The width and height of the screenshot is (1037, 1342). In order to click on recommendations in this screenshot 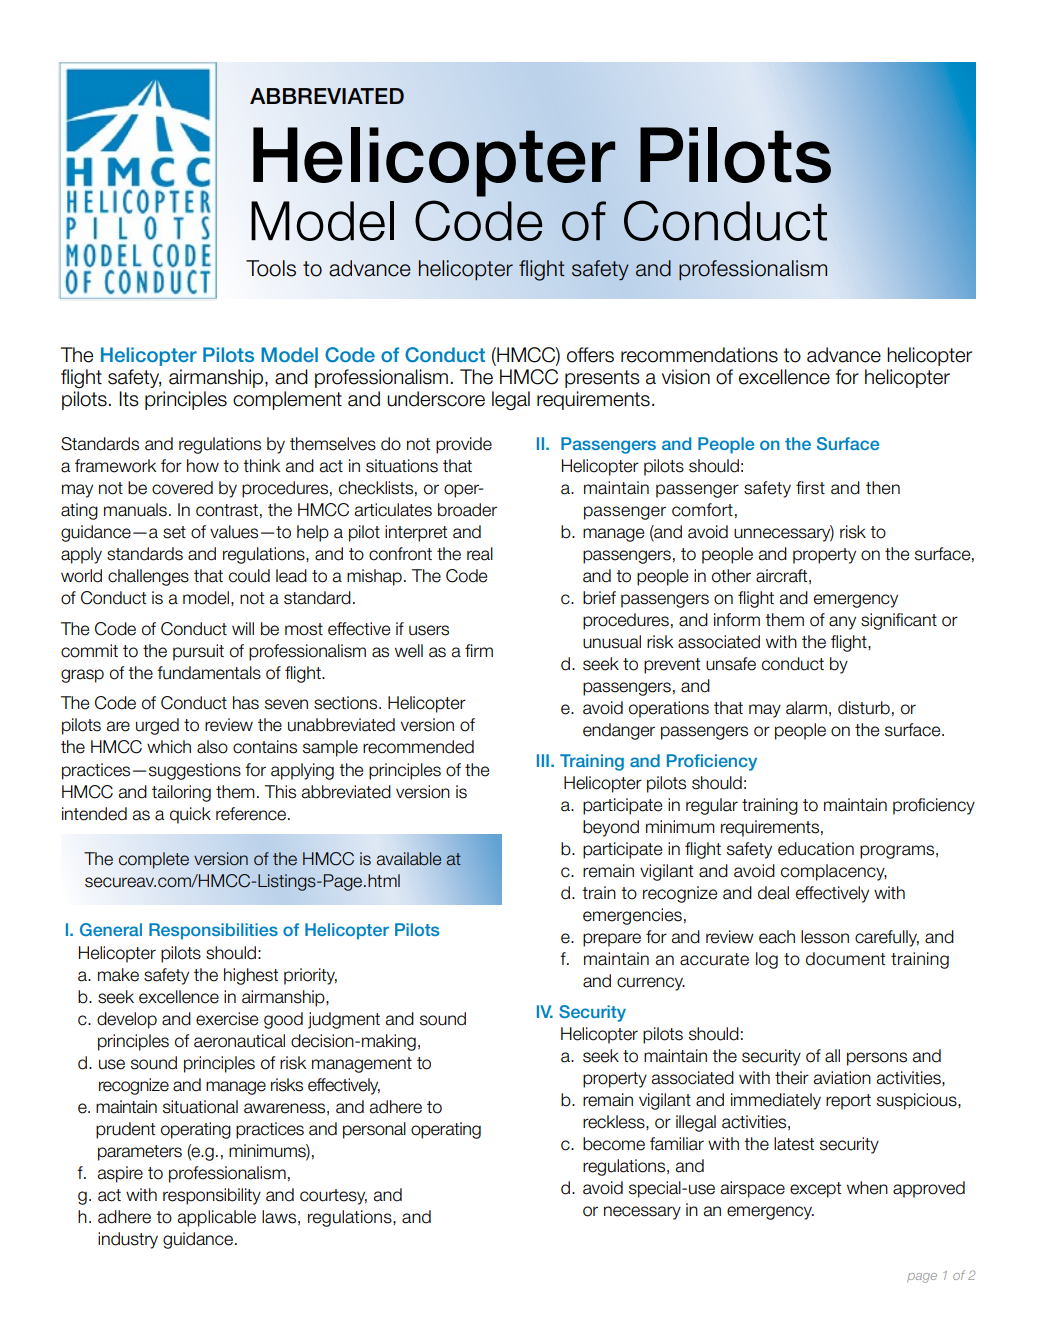, I will do `click(699, 355)`.
